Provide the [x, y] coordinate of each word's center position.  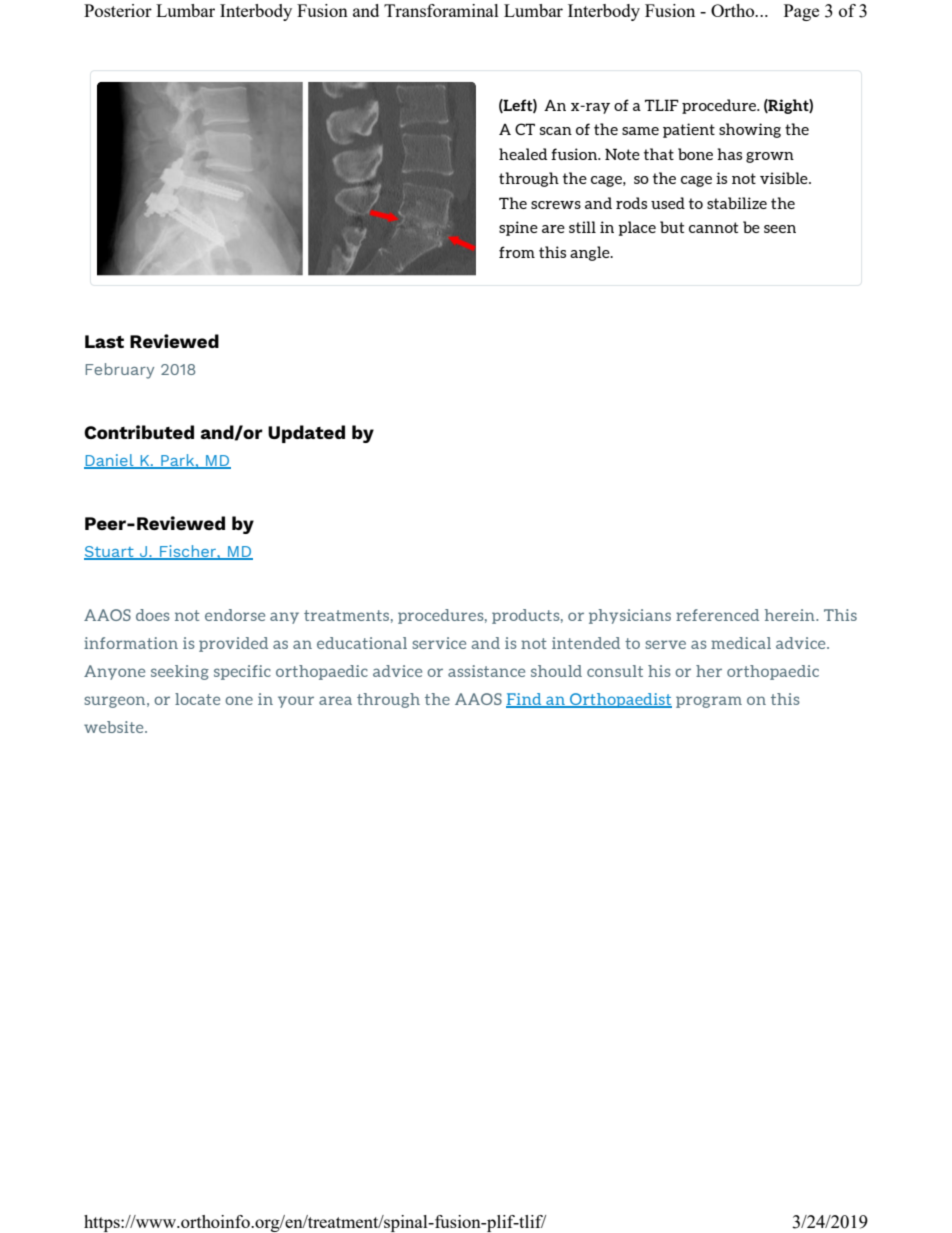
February [119, 371]
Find [525, 700]
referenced [717, 615]
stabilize [737, 203]
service [439, 643]
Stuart [110, 553]
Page [801, 12]
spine [518, 228]
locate [197, 699]
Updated [306, 434]
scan [556, 131]
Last [104, 341]
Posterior [118, 10]
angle [591, 253]
